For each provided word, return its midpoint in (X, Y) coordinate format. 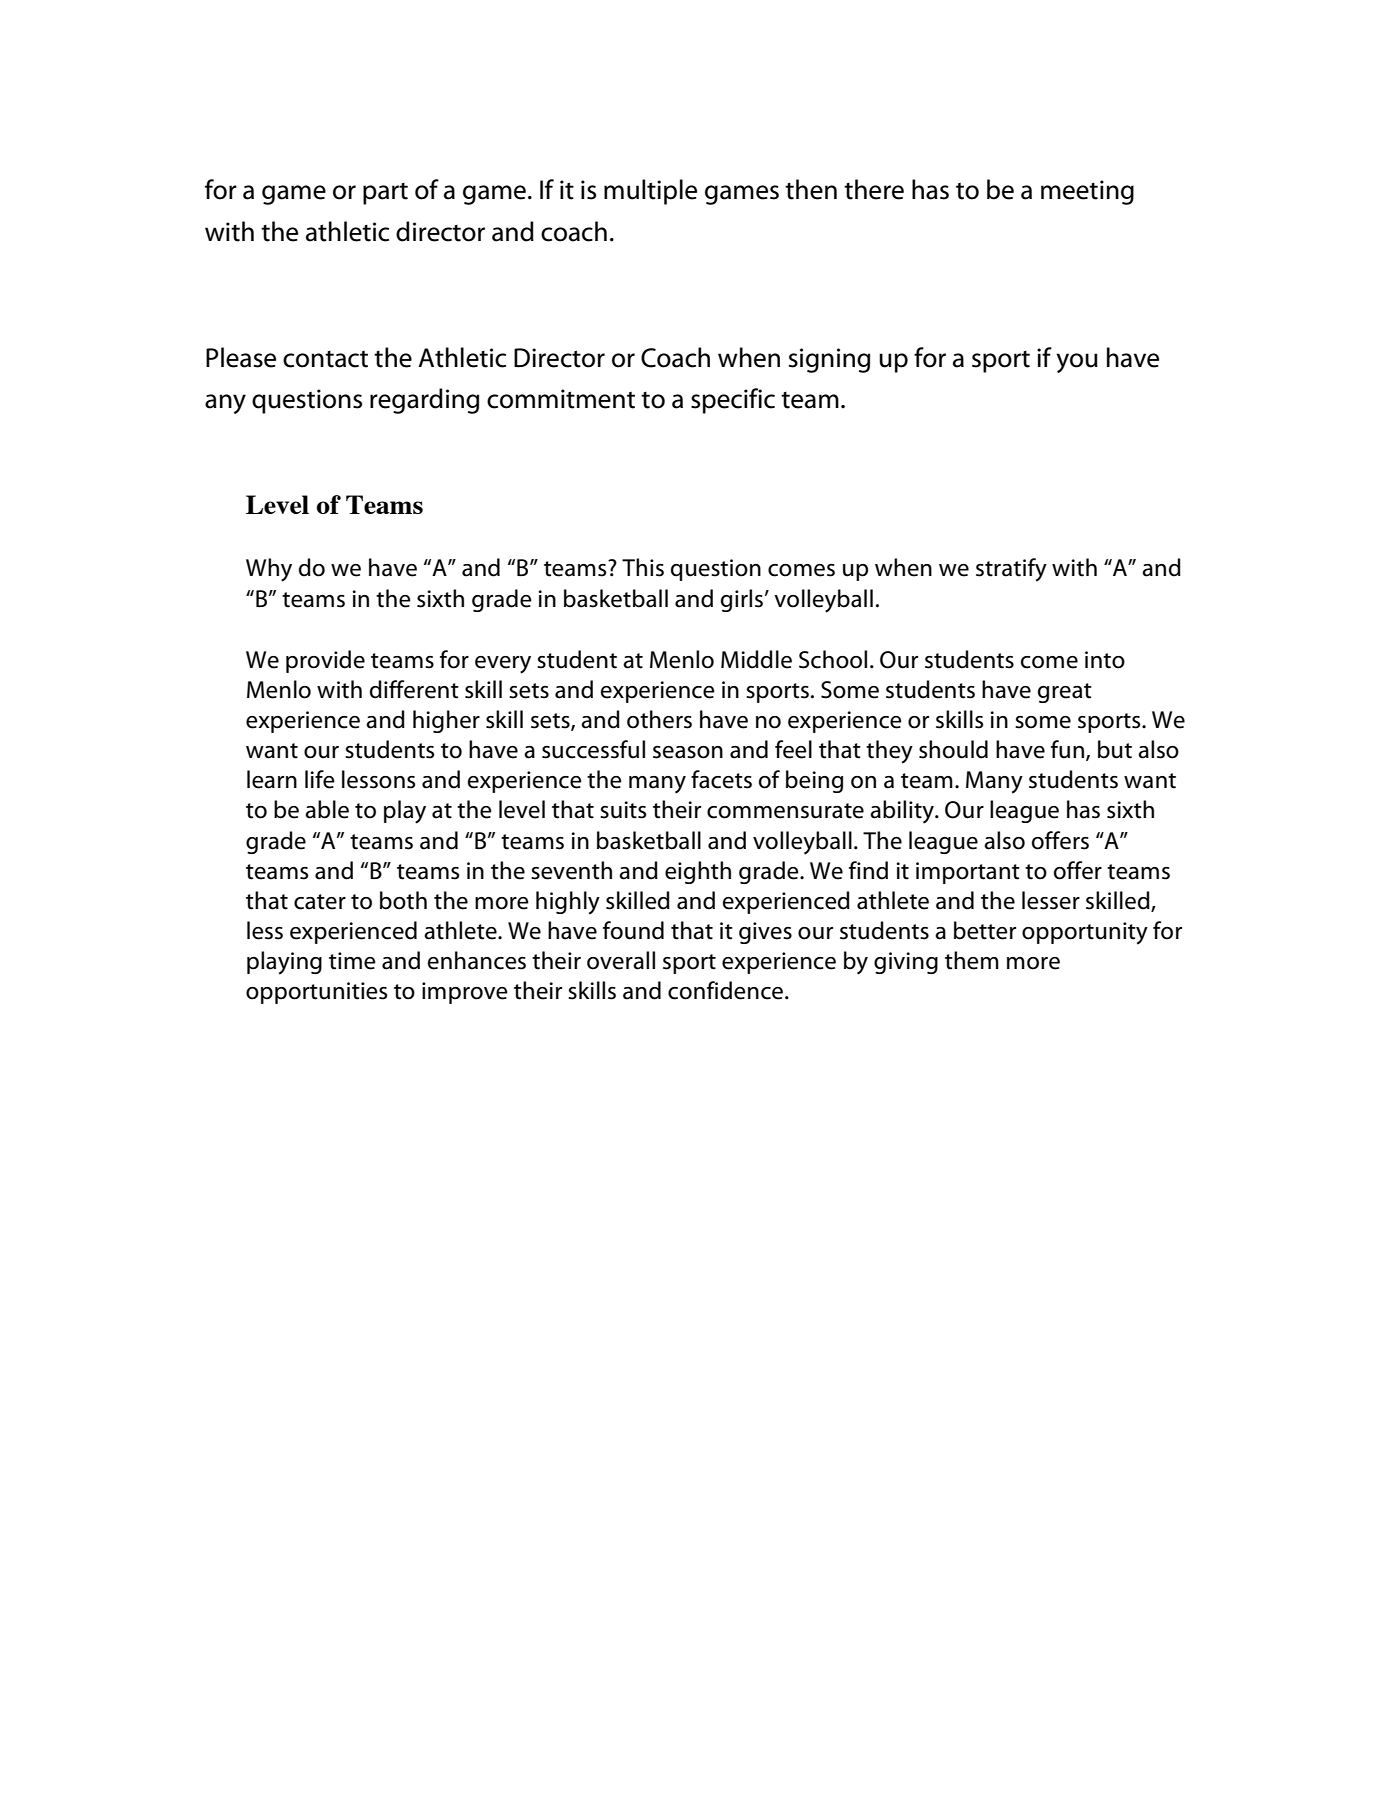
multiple (650, 192)
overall (621, 960)
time (352, 961)
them (972, 960)
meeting (1087, 192)
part (385, 194)
